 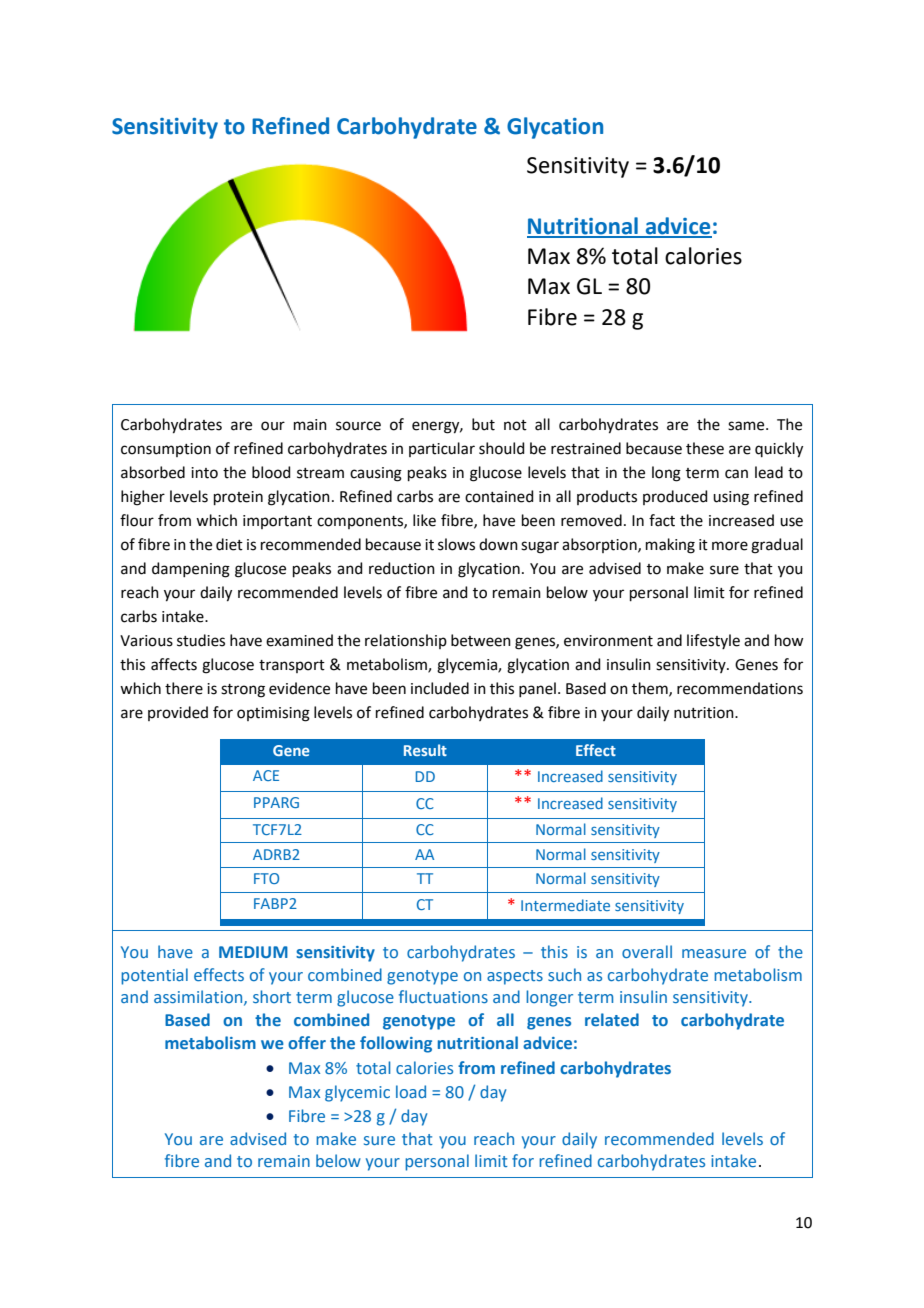 I want to click on studies, so click(x=201, y=640).
